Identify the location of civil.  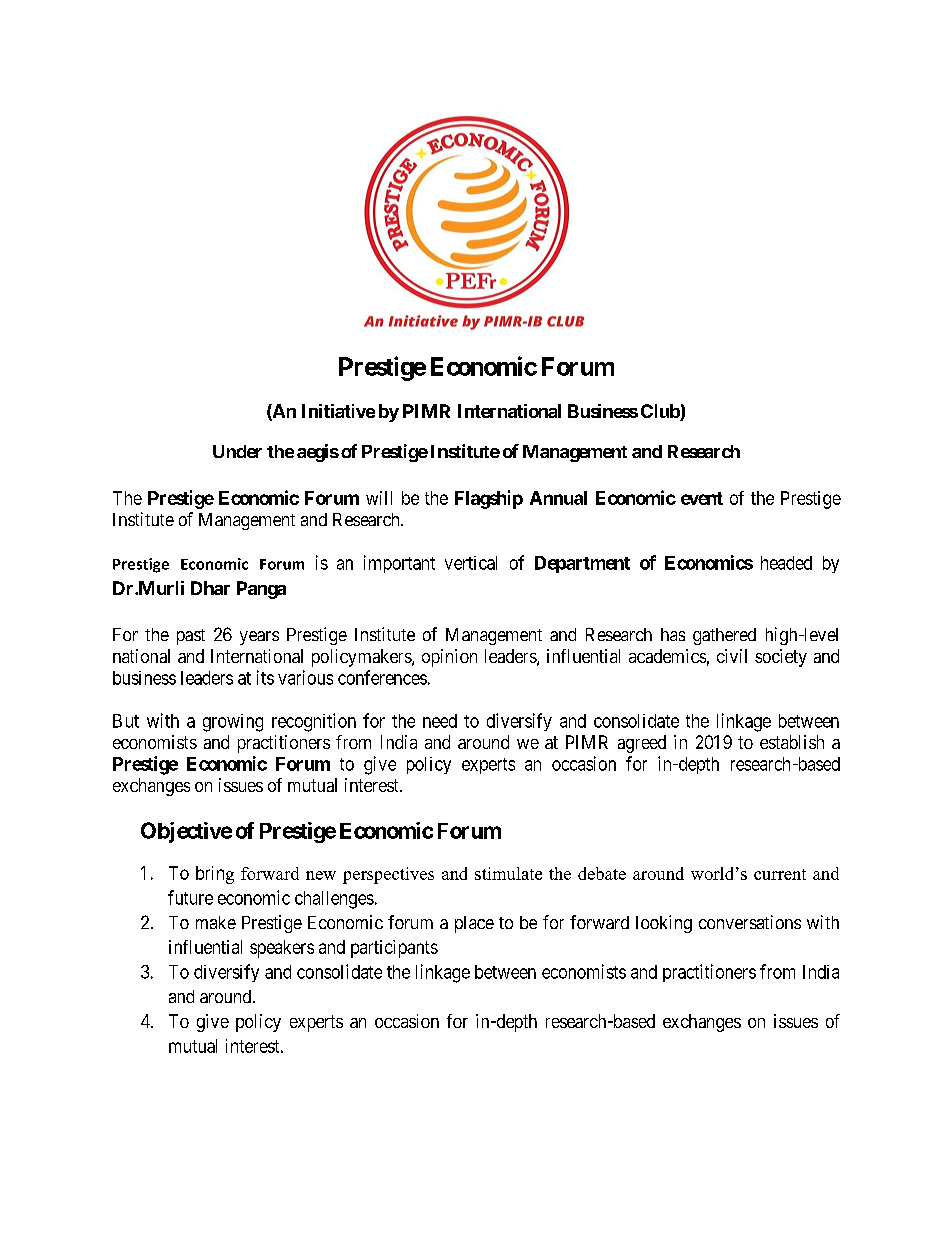
(732, 656).
